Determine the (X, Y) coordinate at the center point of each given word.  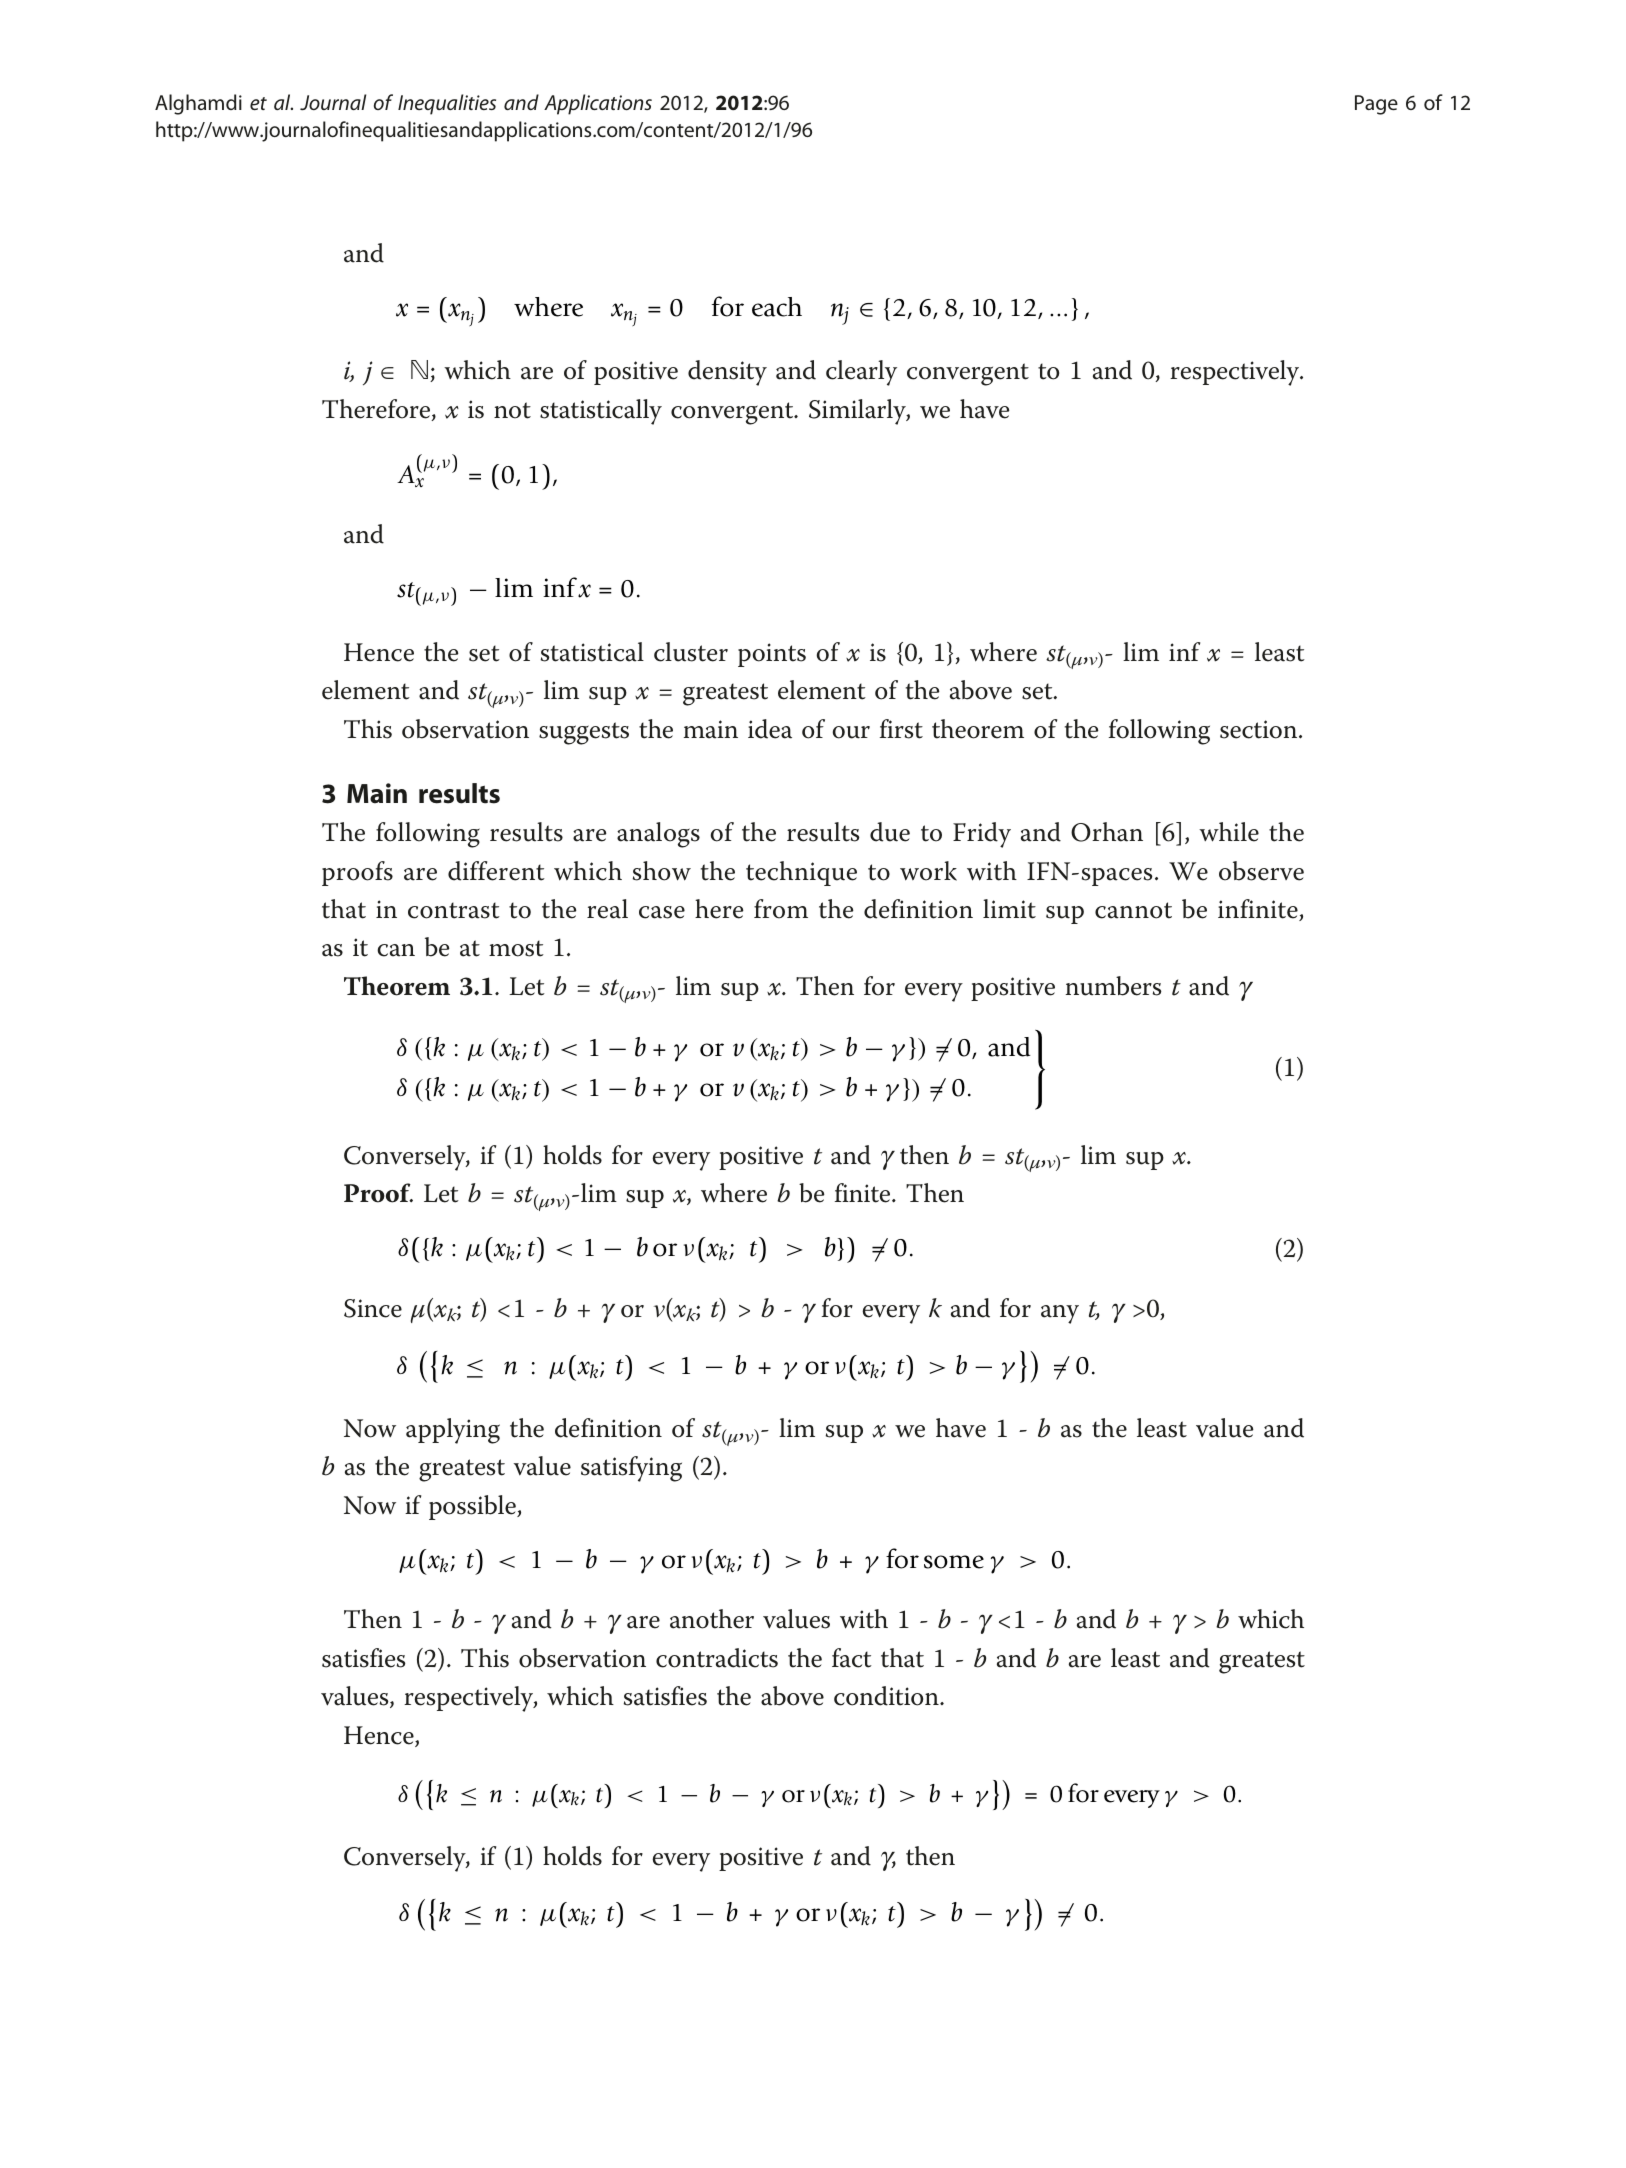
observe (1261, 871)
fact (852, 1658)
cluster (691, 652)
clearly (861, 373)
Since (373, 1308)
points (772, 655)
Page (1376, 105)
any (1060, 1314)
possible (473, 1507)
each (777, 307)
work (928, 871)
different (496, 871)
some (954, 1562)
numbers (1114, 986)
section (1260, 729)
